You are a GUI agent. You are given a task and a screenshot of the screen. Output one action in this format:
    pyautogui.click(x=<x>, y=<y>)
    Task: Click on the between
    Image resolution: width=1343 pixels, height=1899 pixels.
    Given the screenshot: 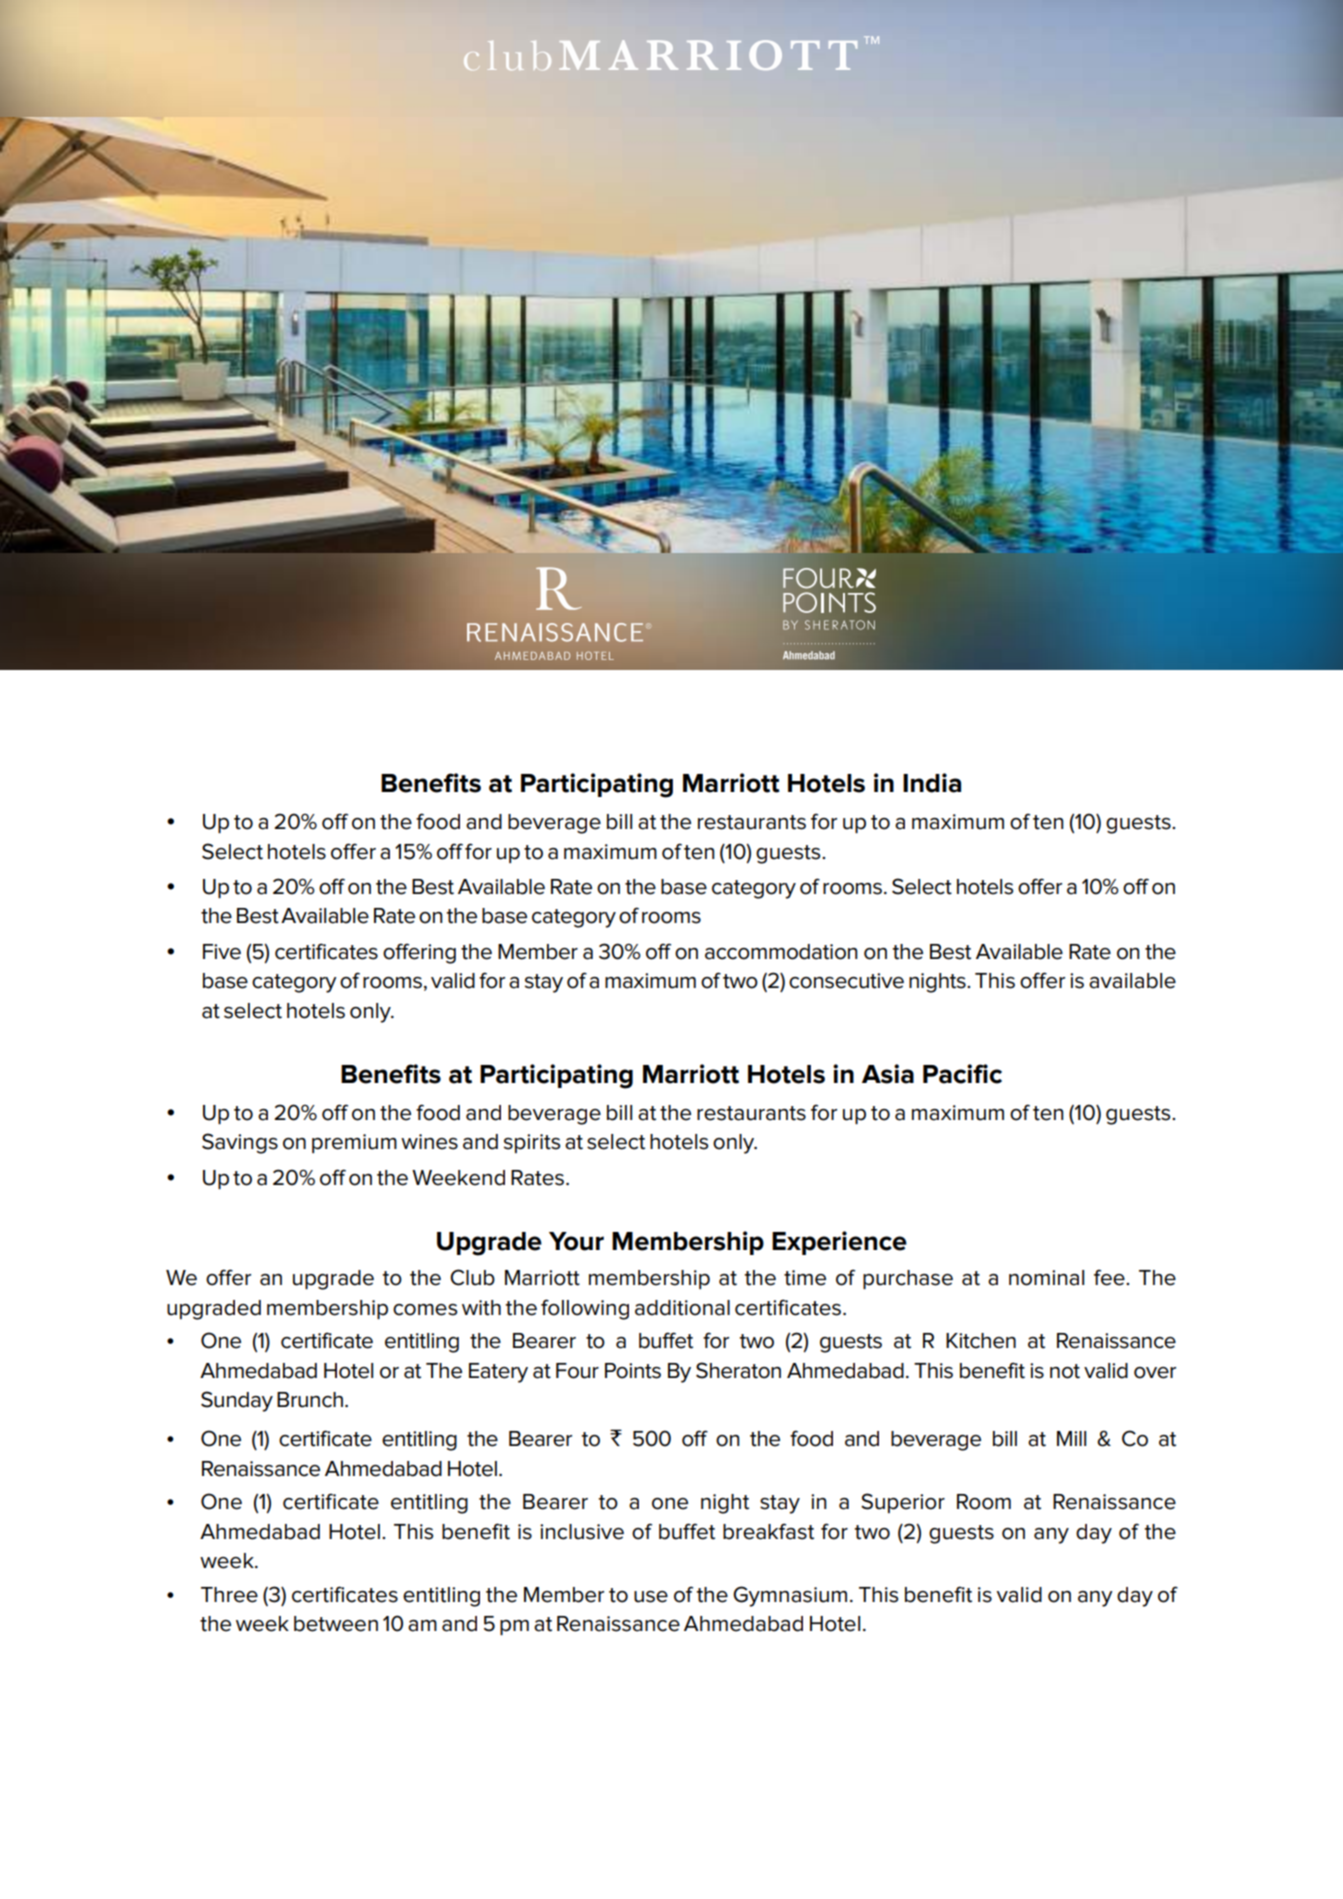 What is the action you would take?
    pyautogui.click(x=336, y=1624)
